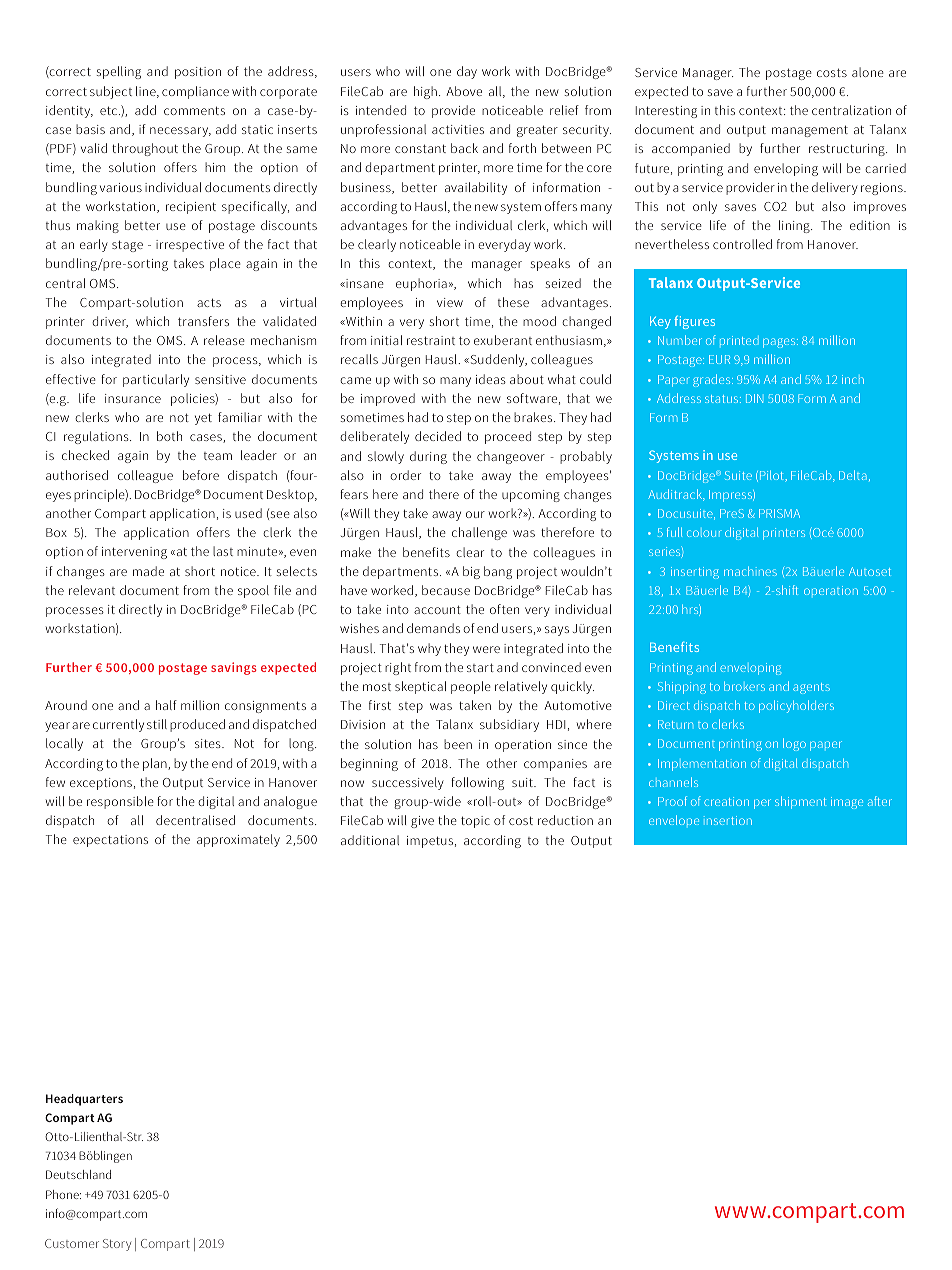 This page has height=1270, width=952. I want to click on start, so click(480, 668).
